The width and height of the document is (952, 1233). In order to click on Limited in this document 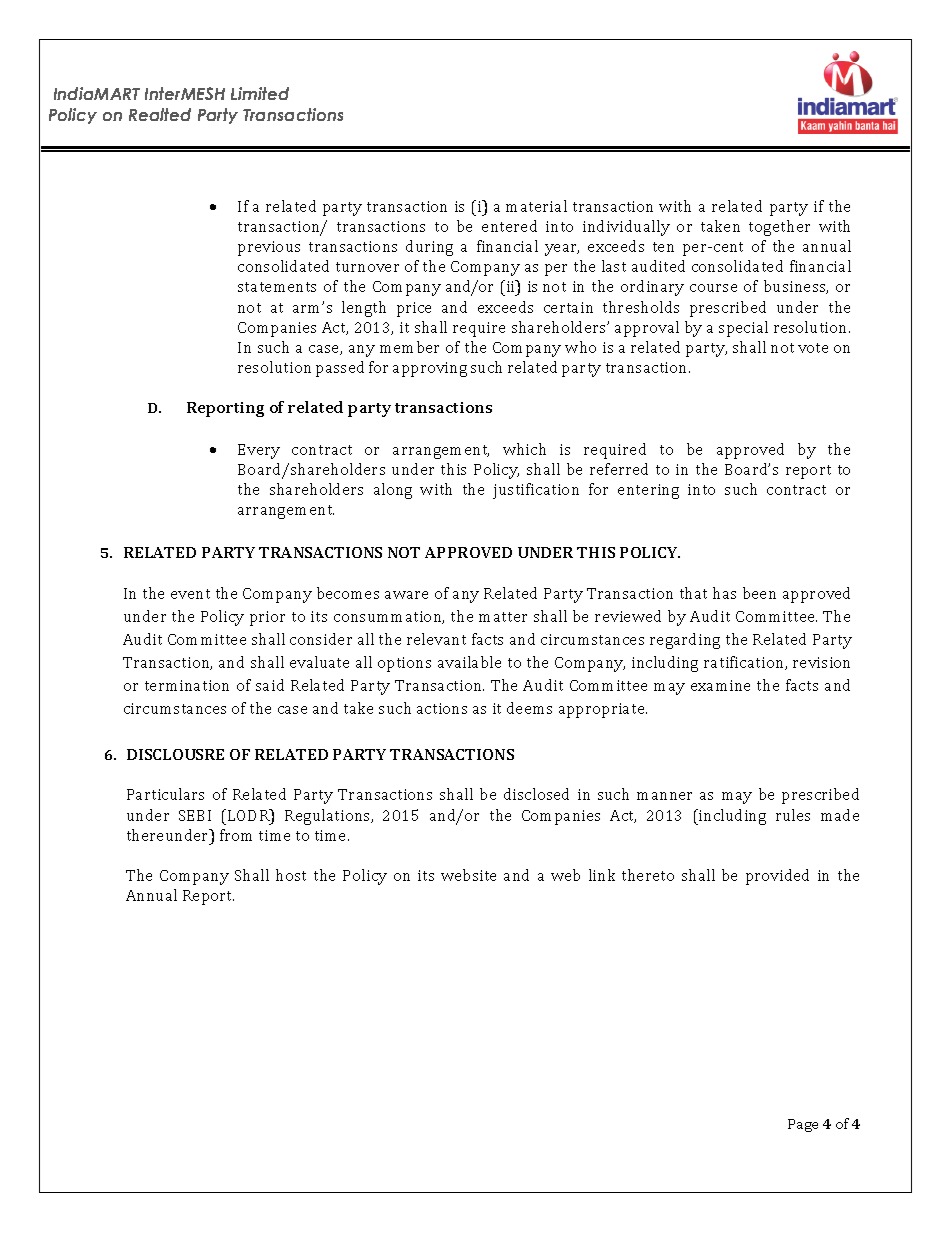, I will do `click(260, 93)`.
